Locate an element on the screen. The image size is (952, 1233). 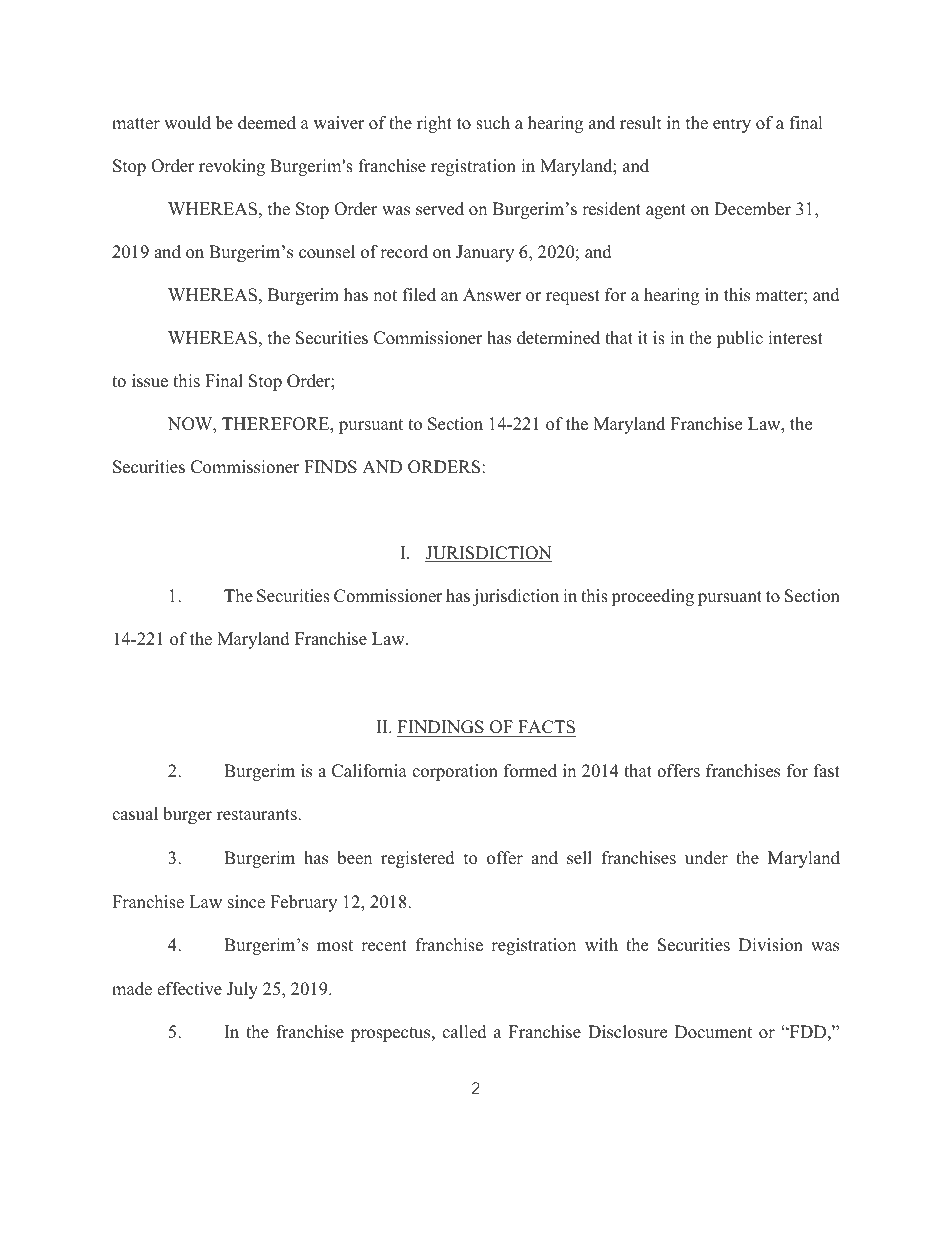
restaurants is located at coordinates (258, 815).
